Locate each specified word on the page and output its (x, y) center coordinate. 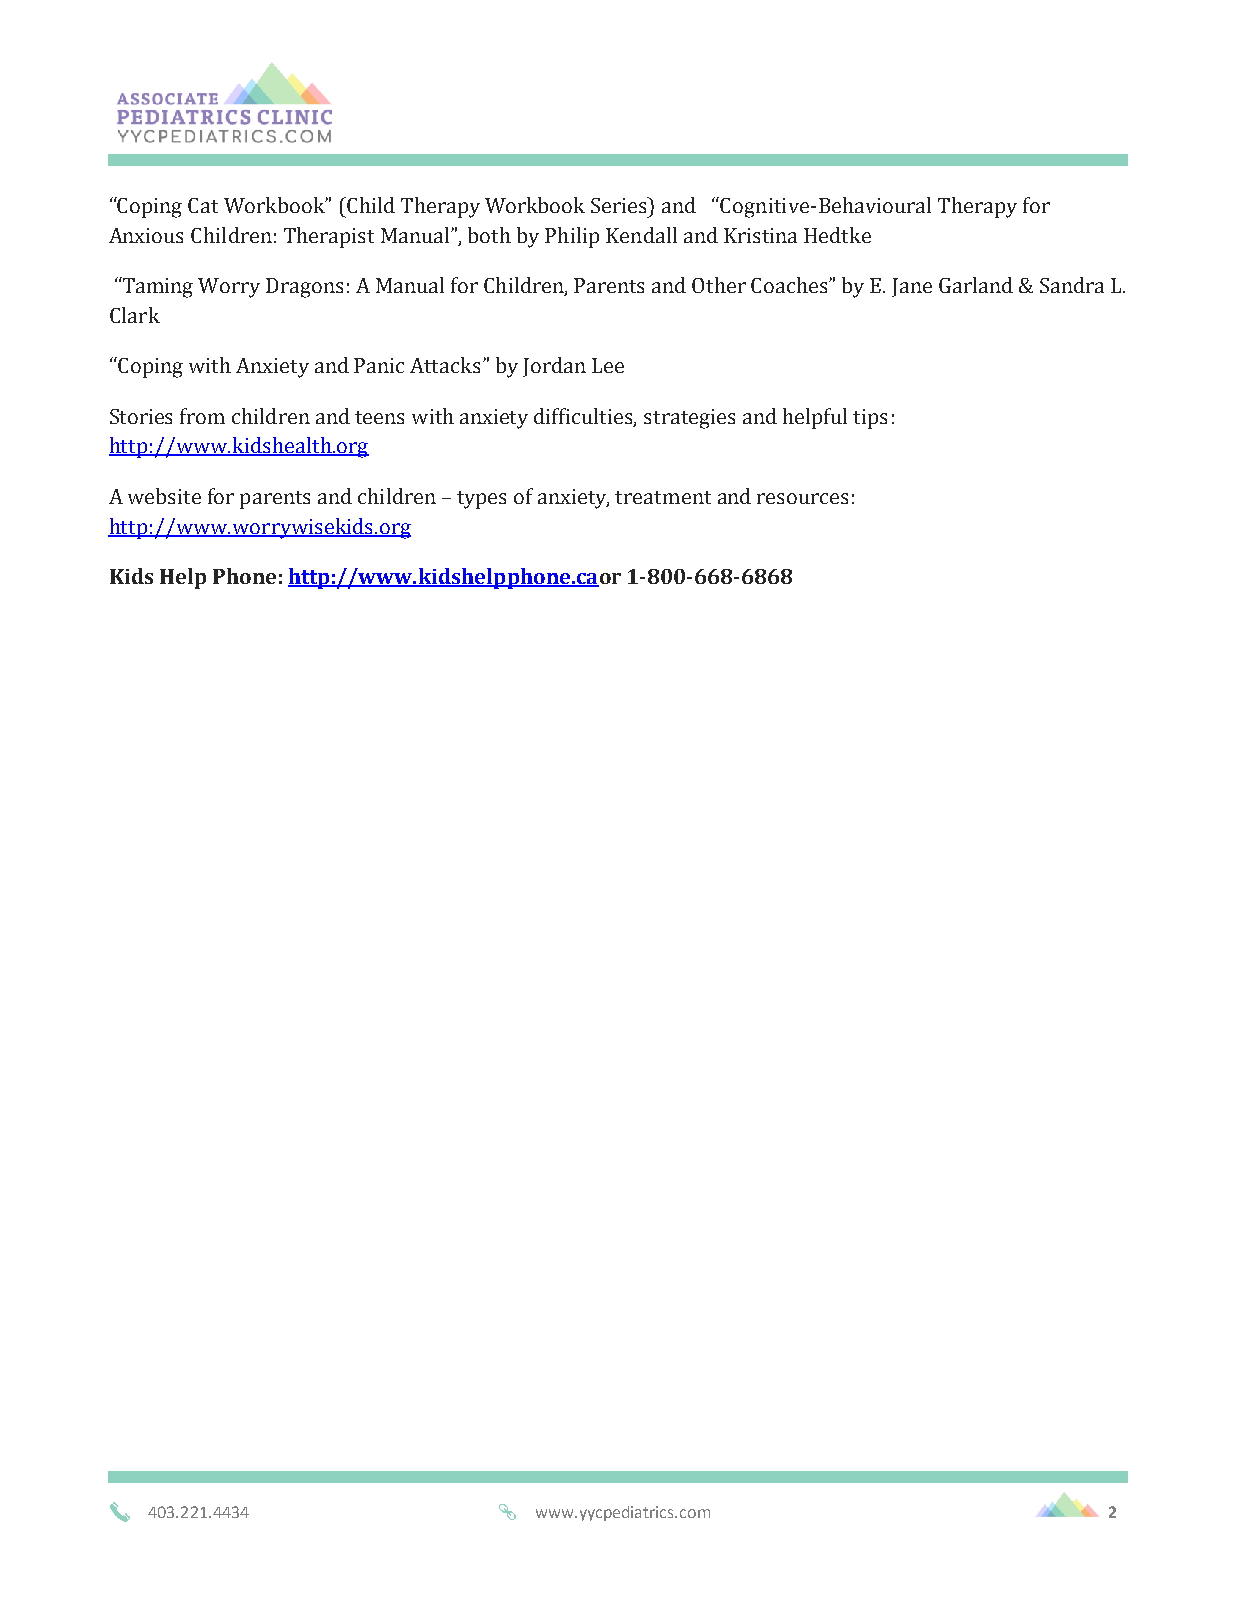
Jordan (554, 367)
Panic (379, 365)
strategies (689, 419)
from (202, 416)
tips (870, 419)
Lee (608, 365)
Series (620, 205)
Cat (203, 205)
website (164, 496)
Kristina (760, 235)
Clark (135, 315)
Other (719, 285)
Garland (976, 285)
